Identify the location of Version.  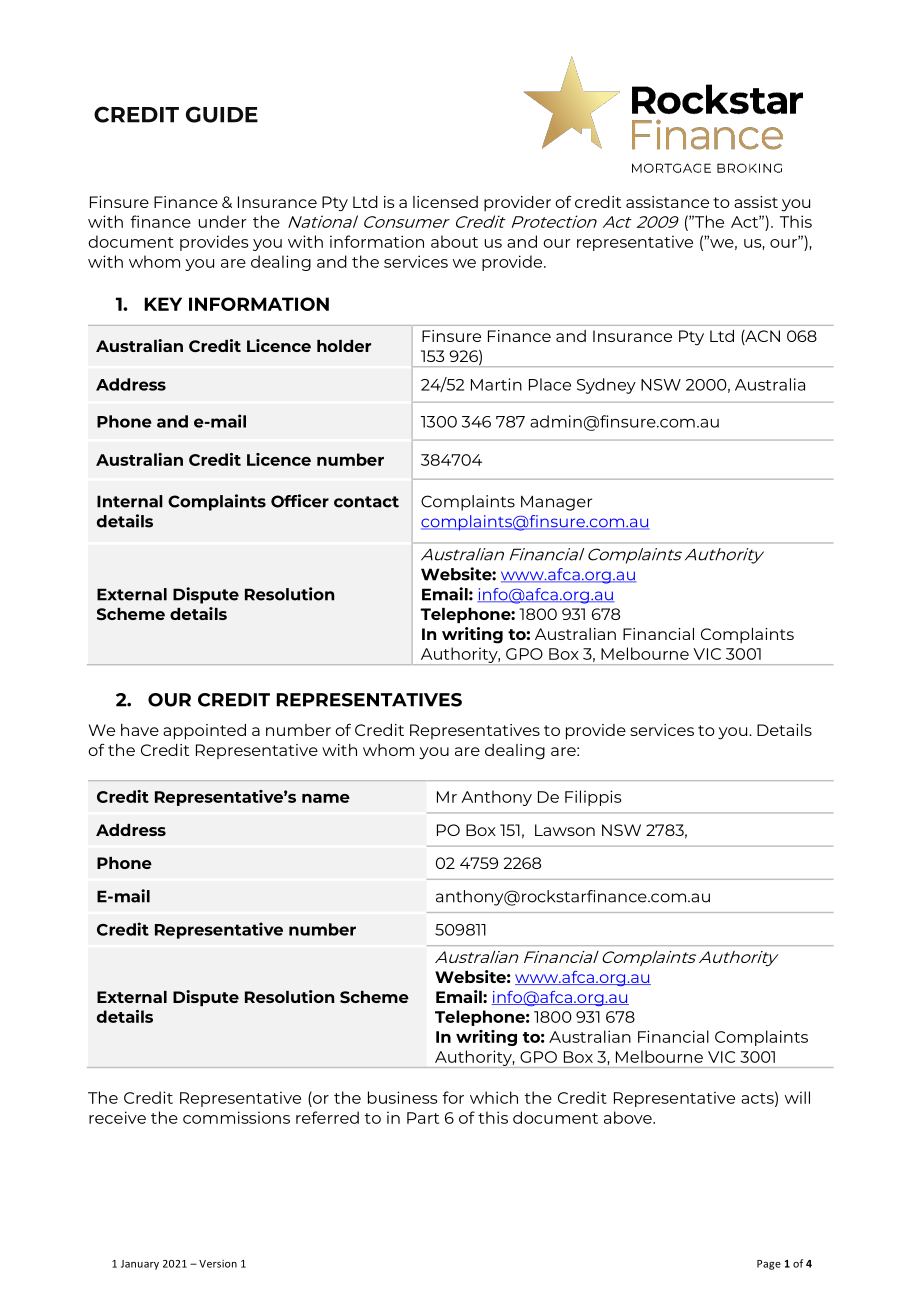
(218, 1264).
